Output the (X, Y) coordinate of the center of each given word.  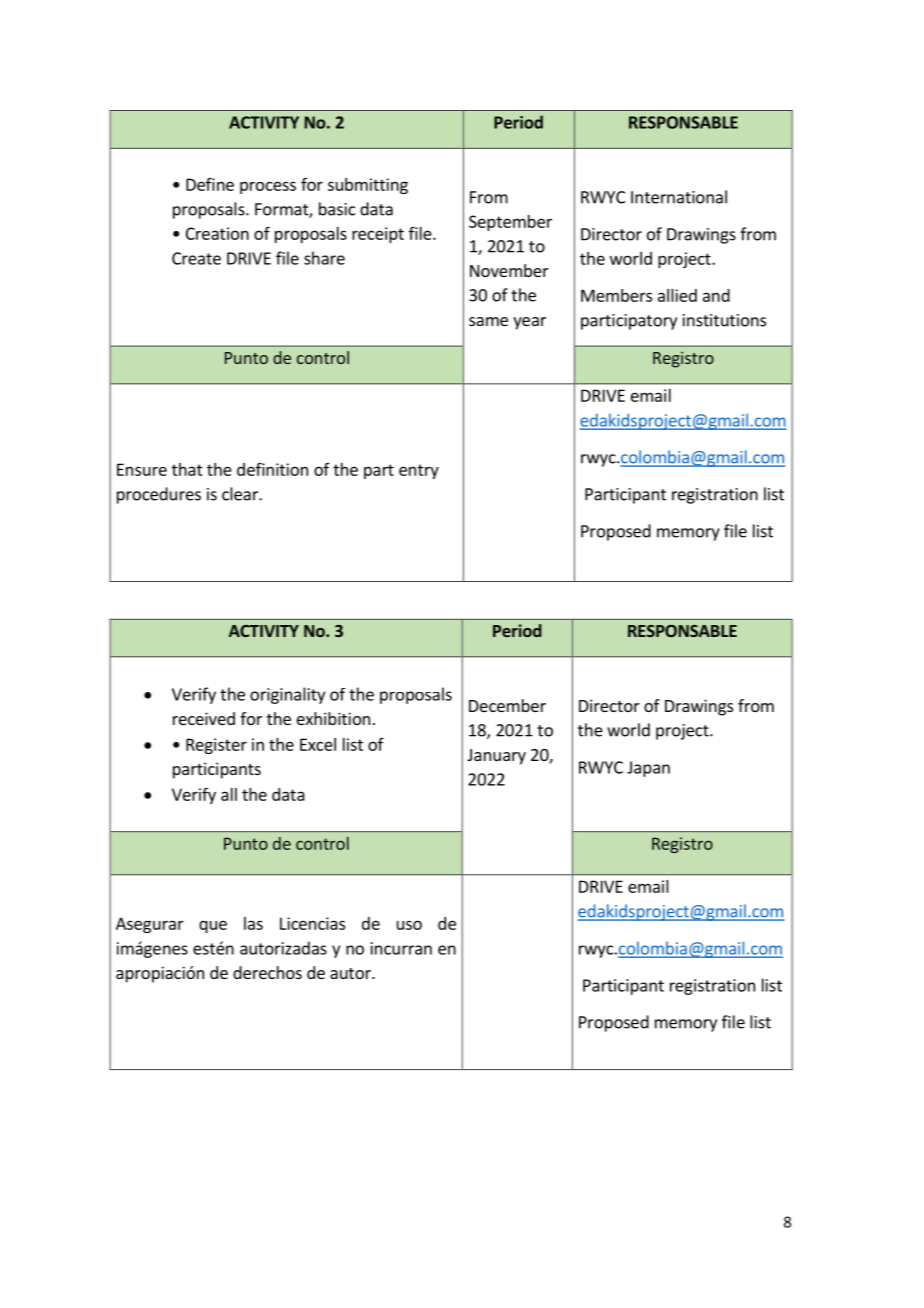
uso (409, 925)
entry (419, 471)
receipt (378, 235)
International (679, 197)
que (213, 926)
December (507, 705)
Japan (648, 769)
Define (210, 184)
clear (241, 494)
